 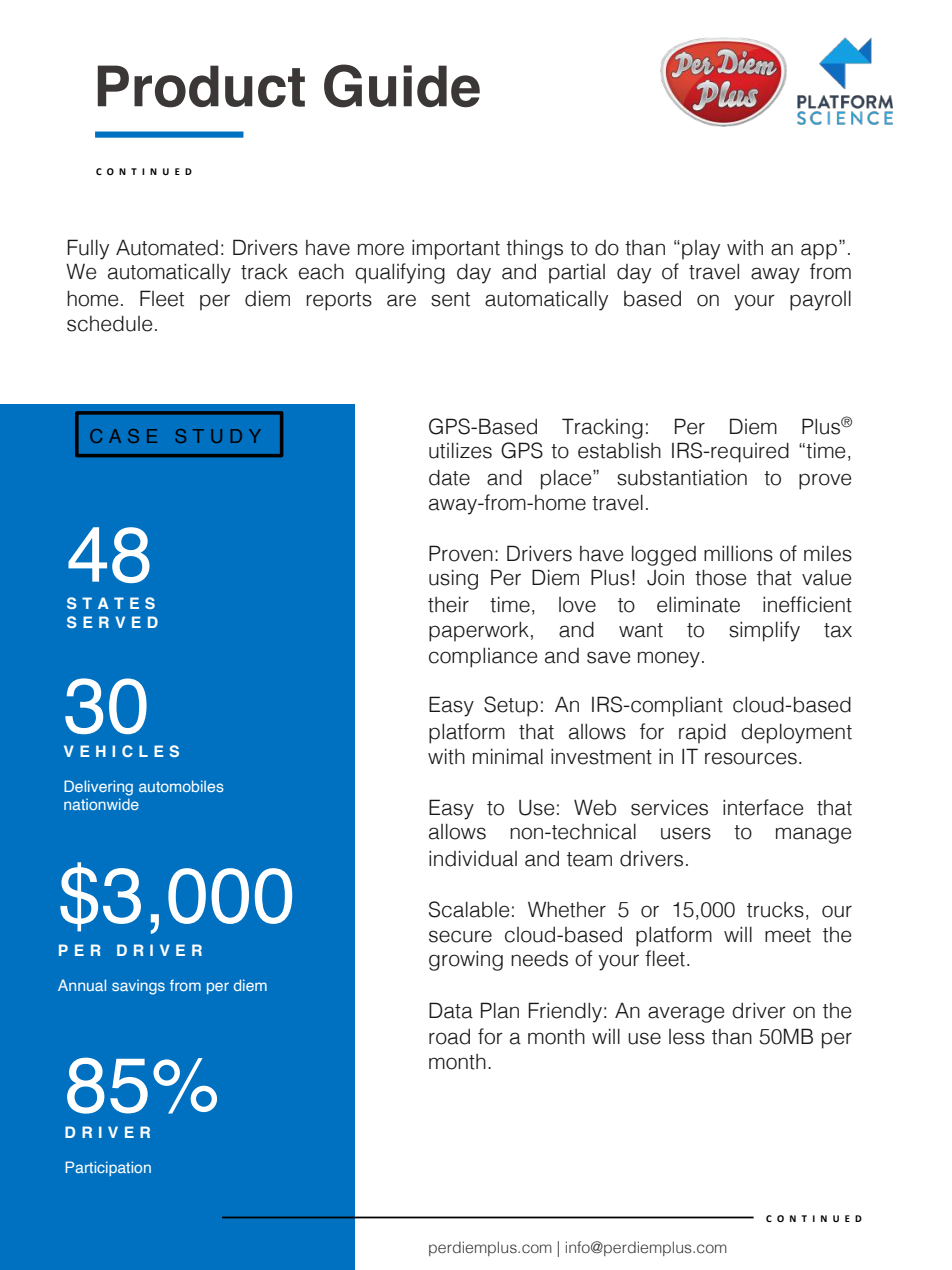 I want to click on play, so click(x=701, y=250).
